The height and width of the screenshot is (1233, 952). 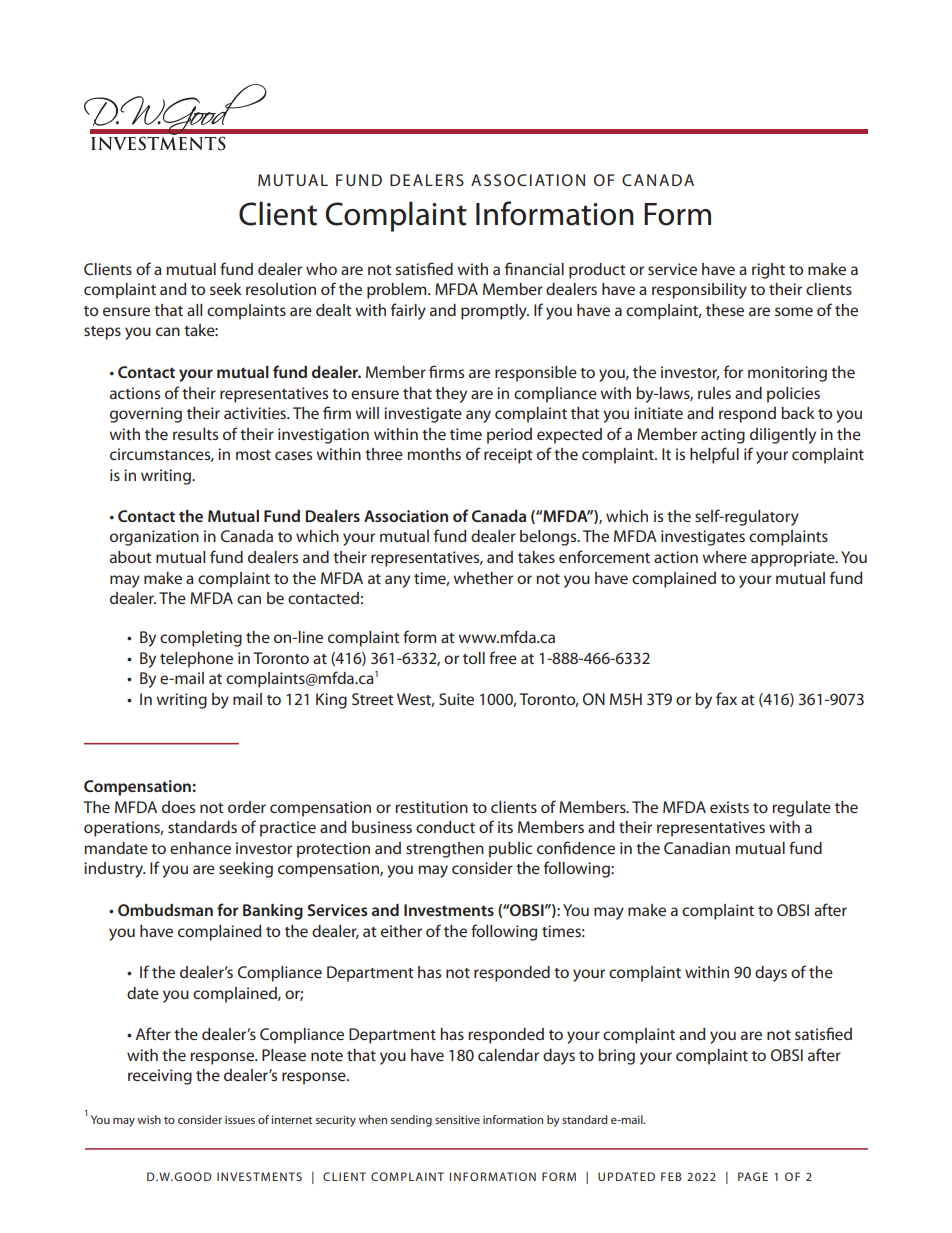 I want to click on conduct, so click(x=445, y=827).
